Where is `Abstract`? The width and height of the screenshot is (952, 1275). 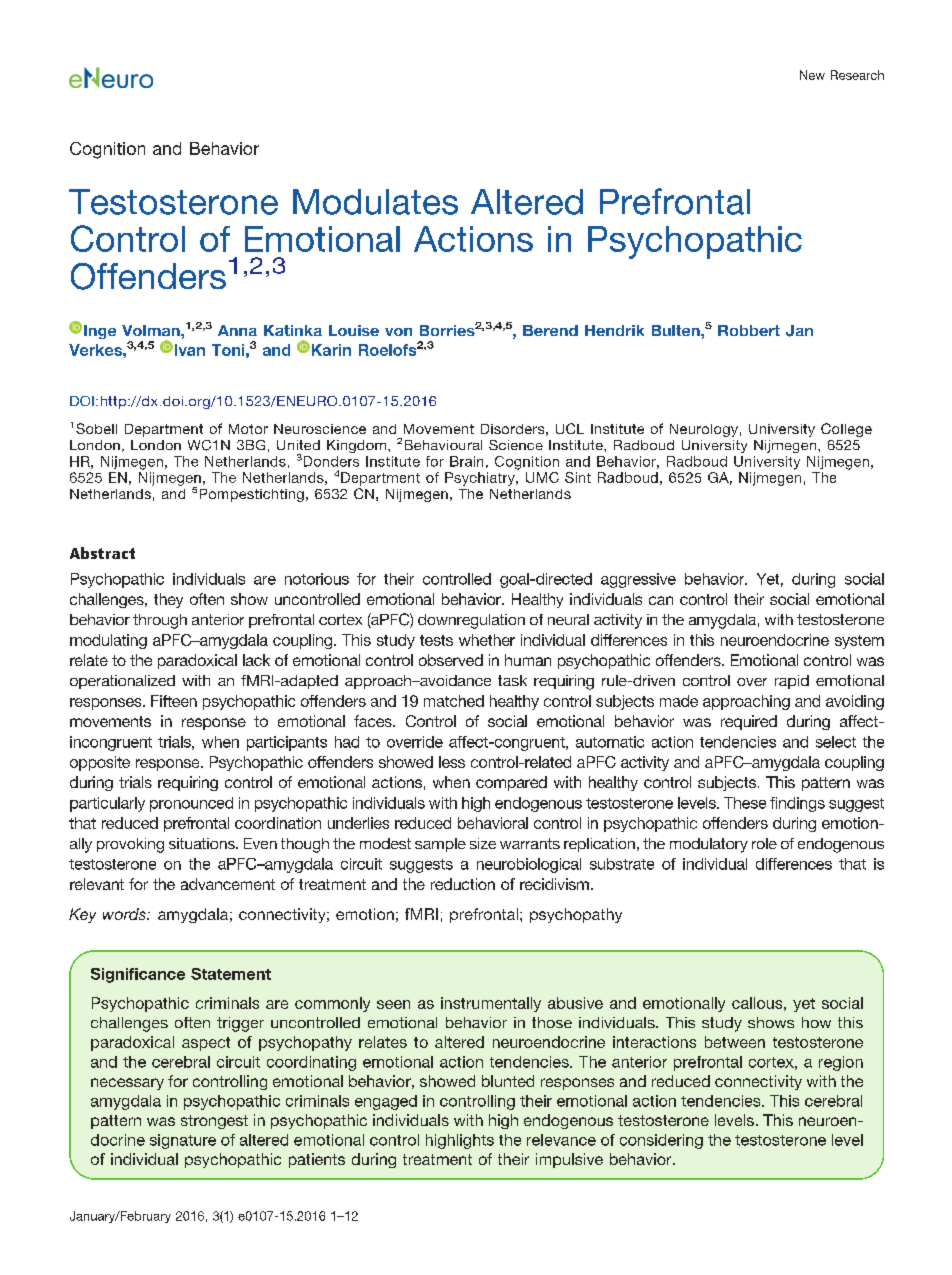 Abstract is located at coordinates (102, 553).
